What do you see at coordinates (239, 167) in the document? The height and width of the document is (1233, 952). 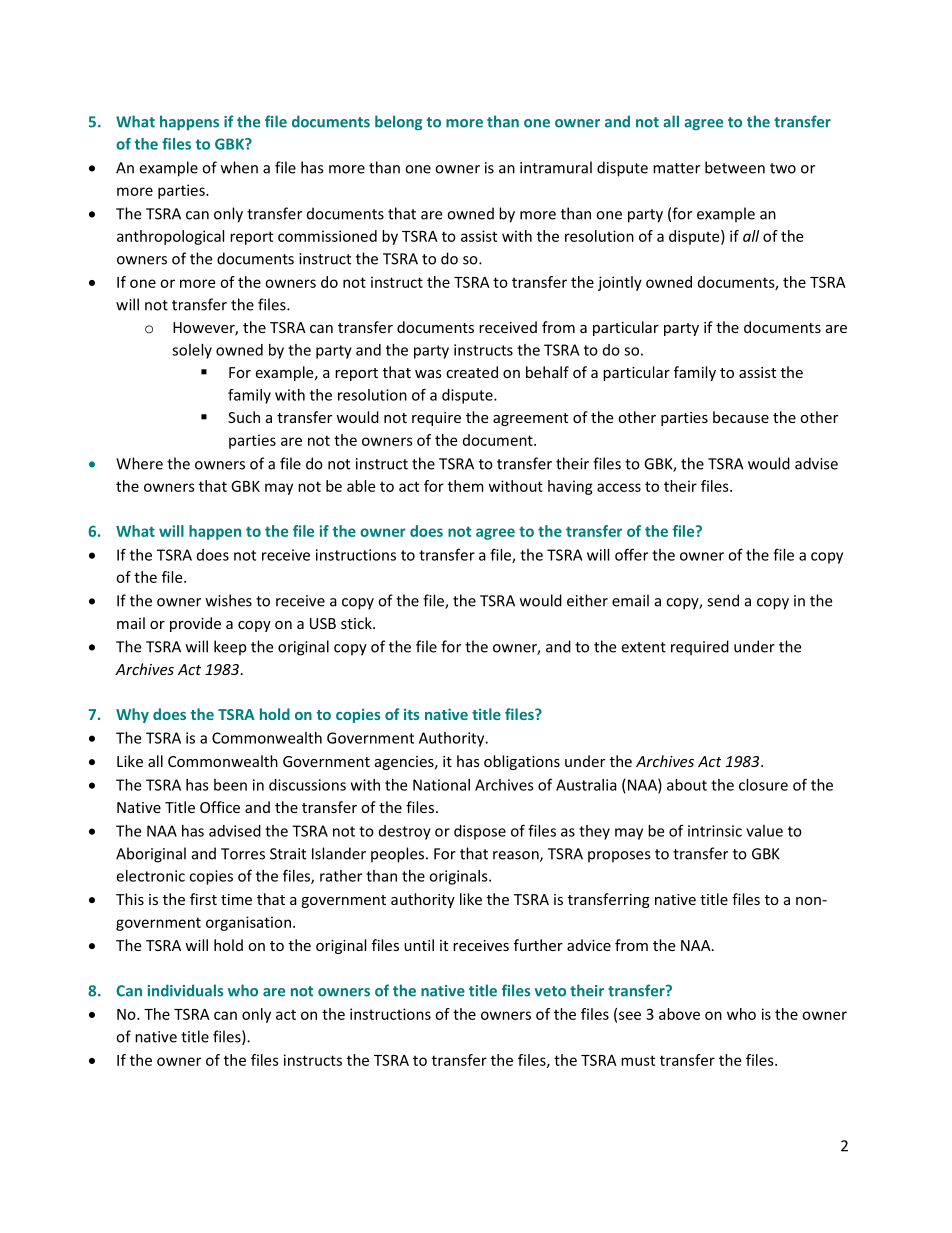 I see `when` at bounding box center [239, 167].
